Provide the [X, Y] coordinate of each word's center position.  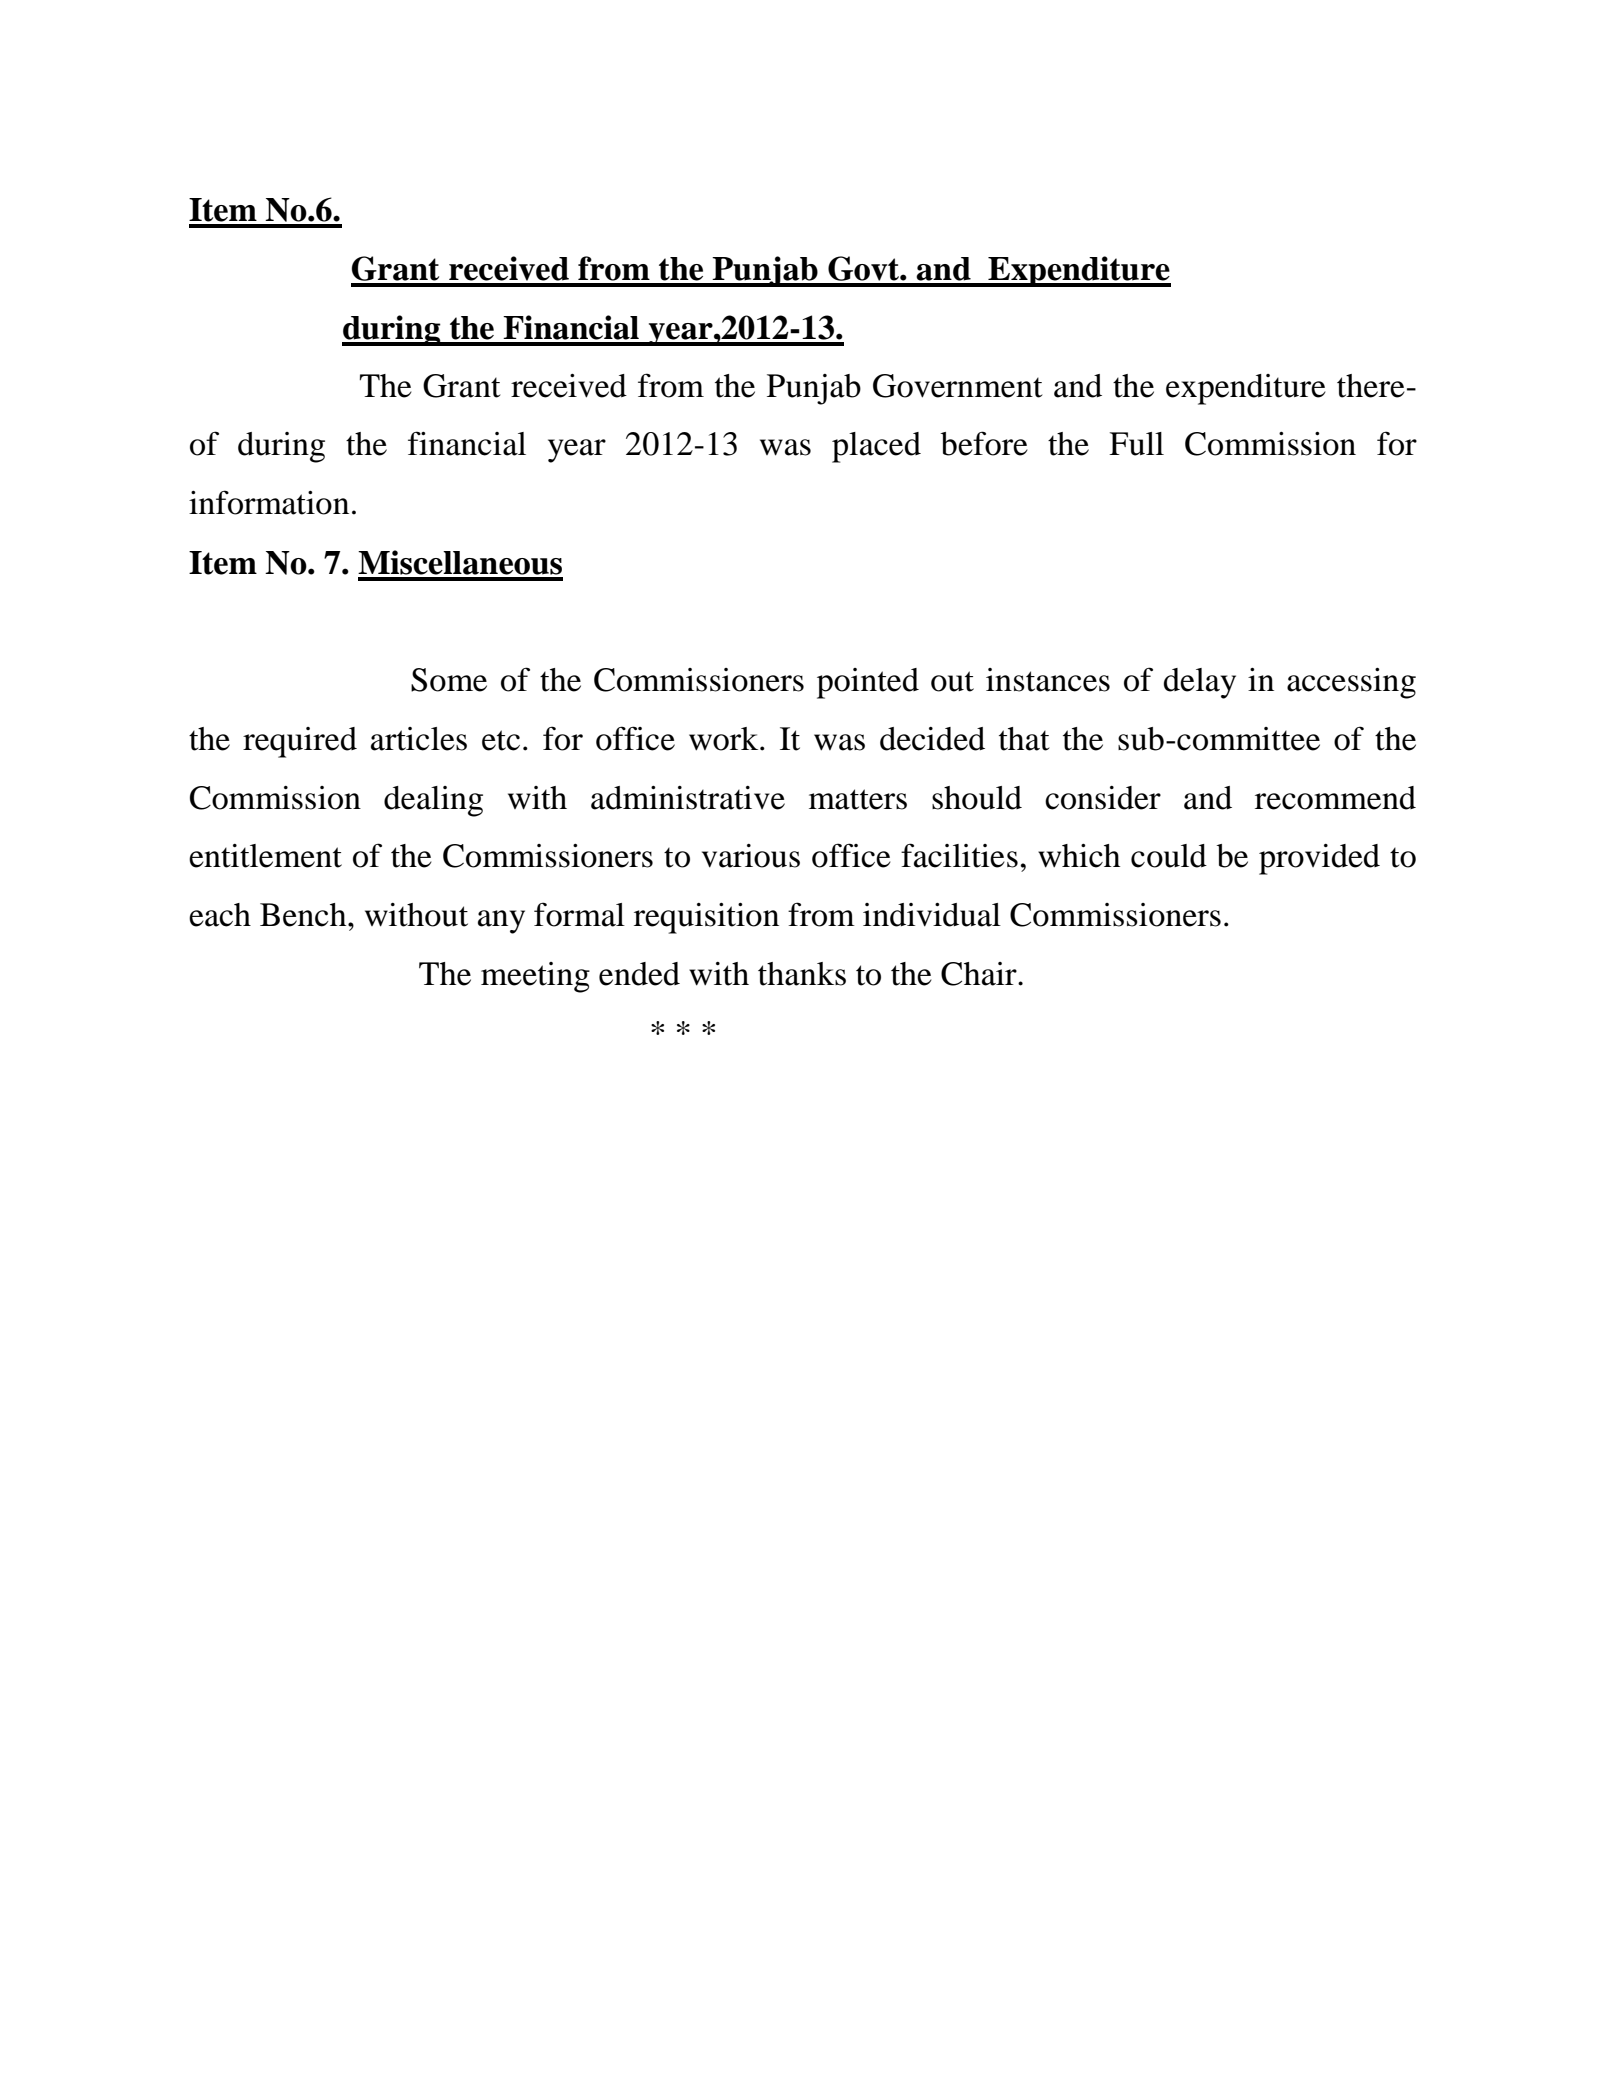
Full [1136, 444]
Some [449, 680]
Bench [304, 915]
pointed [868, 683]
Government [958, 386]
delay [1200, 683]
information [269, 502]
